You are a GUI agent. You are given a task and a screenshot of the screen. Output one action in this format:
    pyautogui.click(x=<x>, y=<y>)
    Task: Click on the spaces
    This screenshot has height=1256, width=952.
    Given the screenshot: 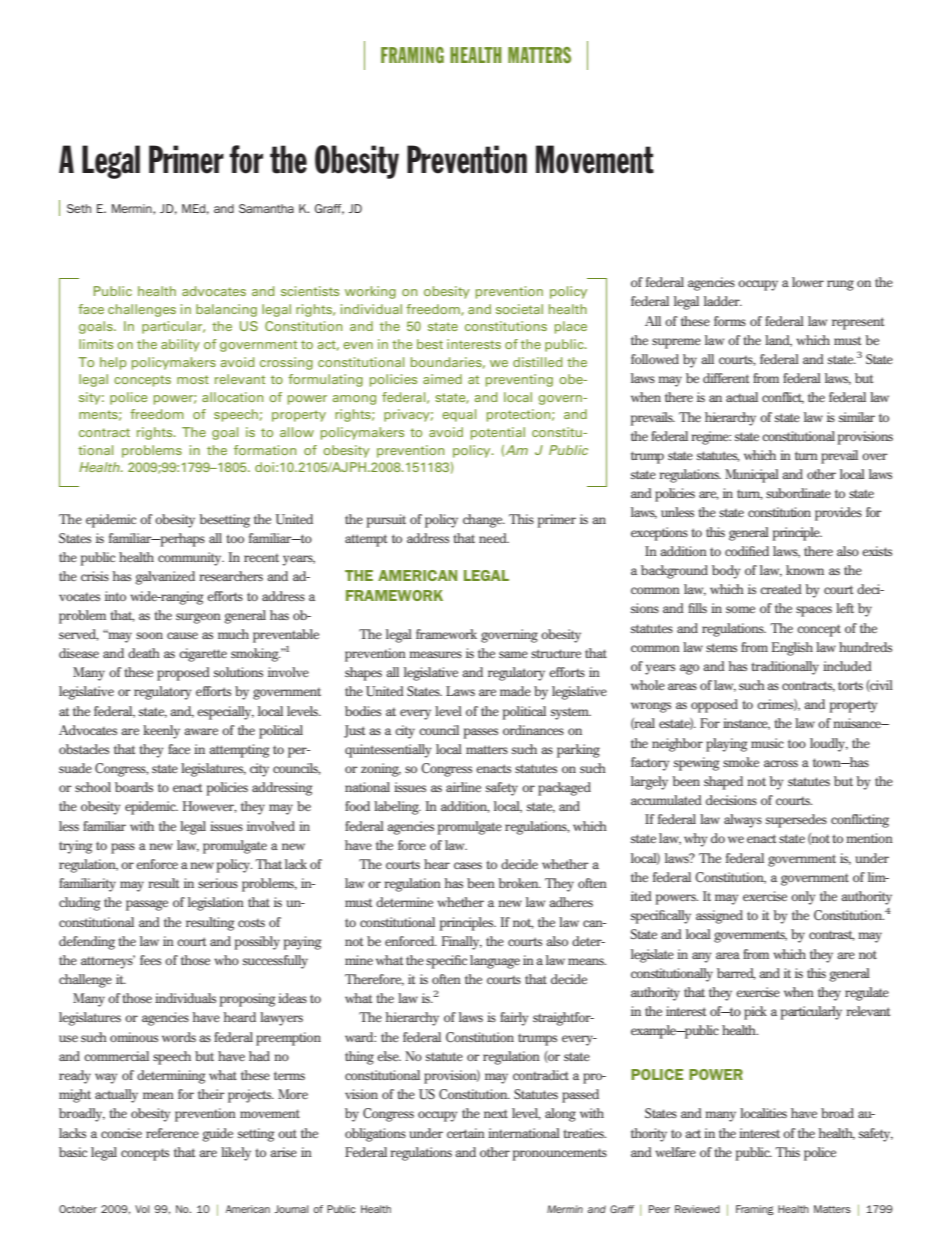 What is the action you would take?
    pyautogui.click(x=814, y=611)
